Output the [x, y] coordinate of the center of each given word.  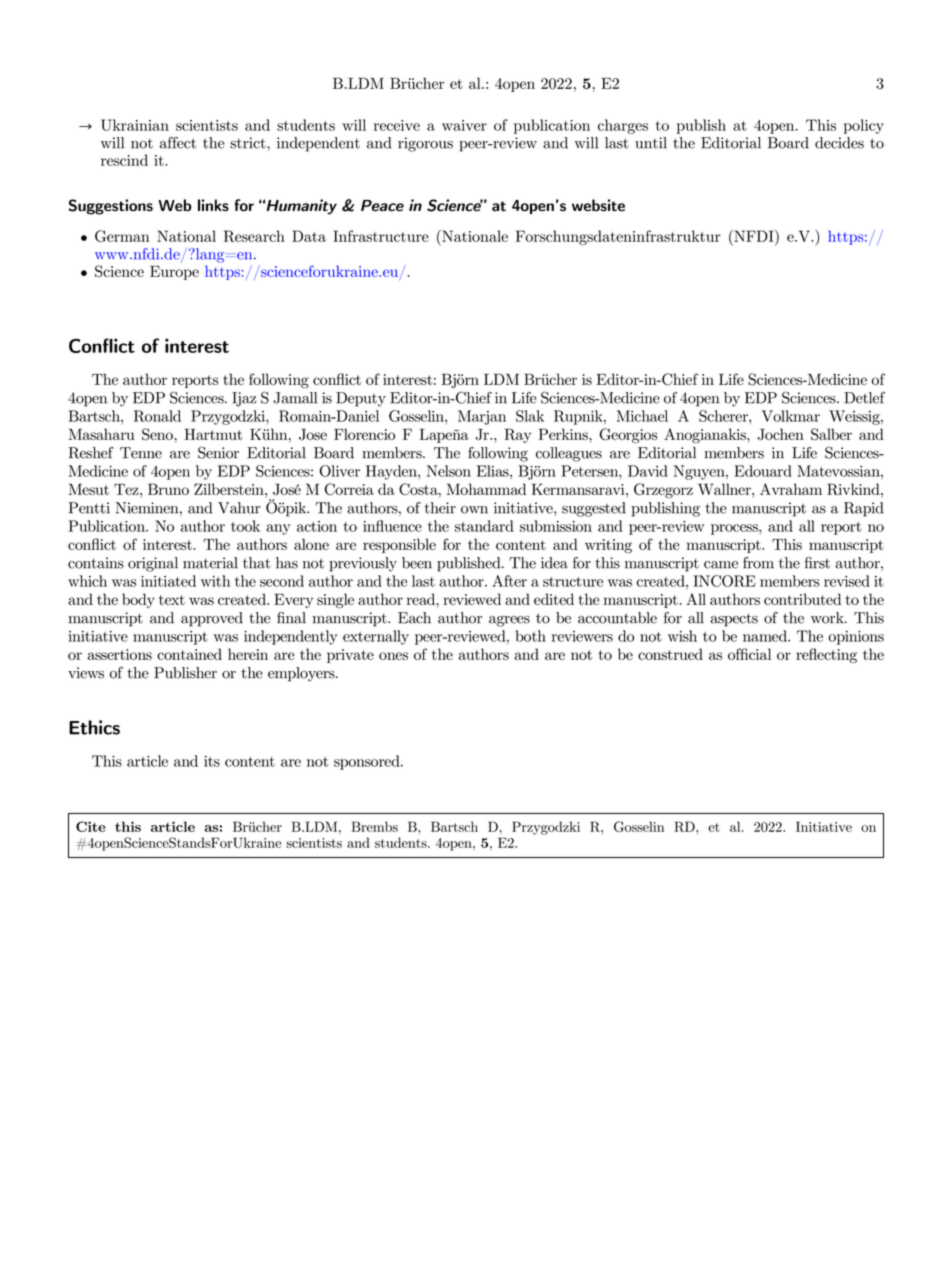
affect [178, 143]
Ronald [157, 416]
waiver [464, 125]
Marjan [482, 417]
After [509, 581]
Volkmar [791, 416]
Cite [91, 826]
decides [839, 143]
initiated [168, 581]
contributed [802, 599]
